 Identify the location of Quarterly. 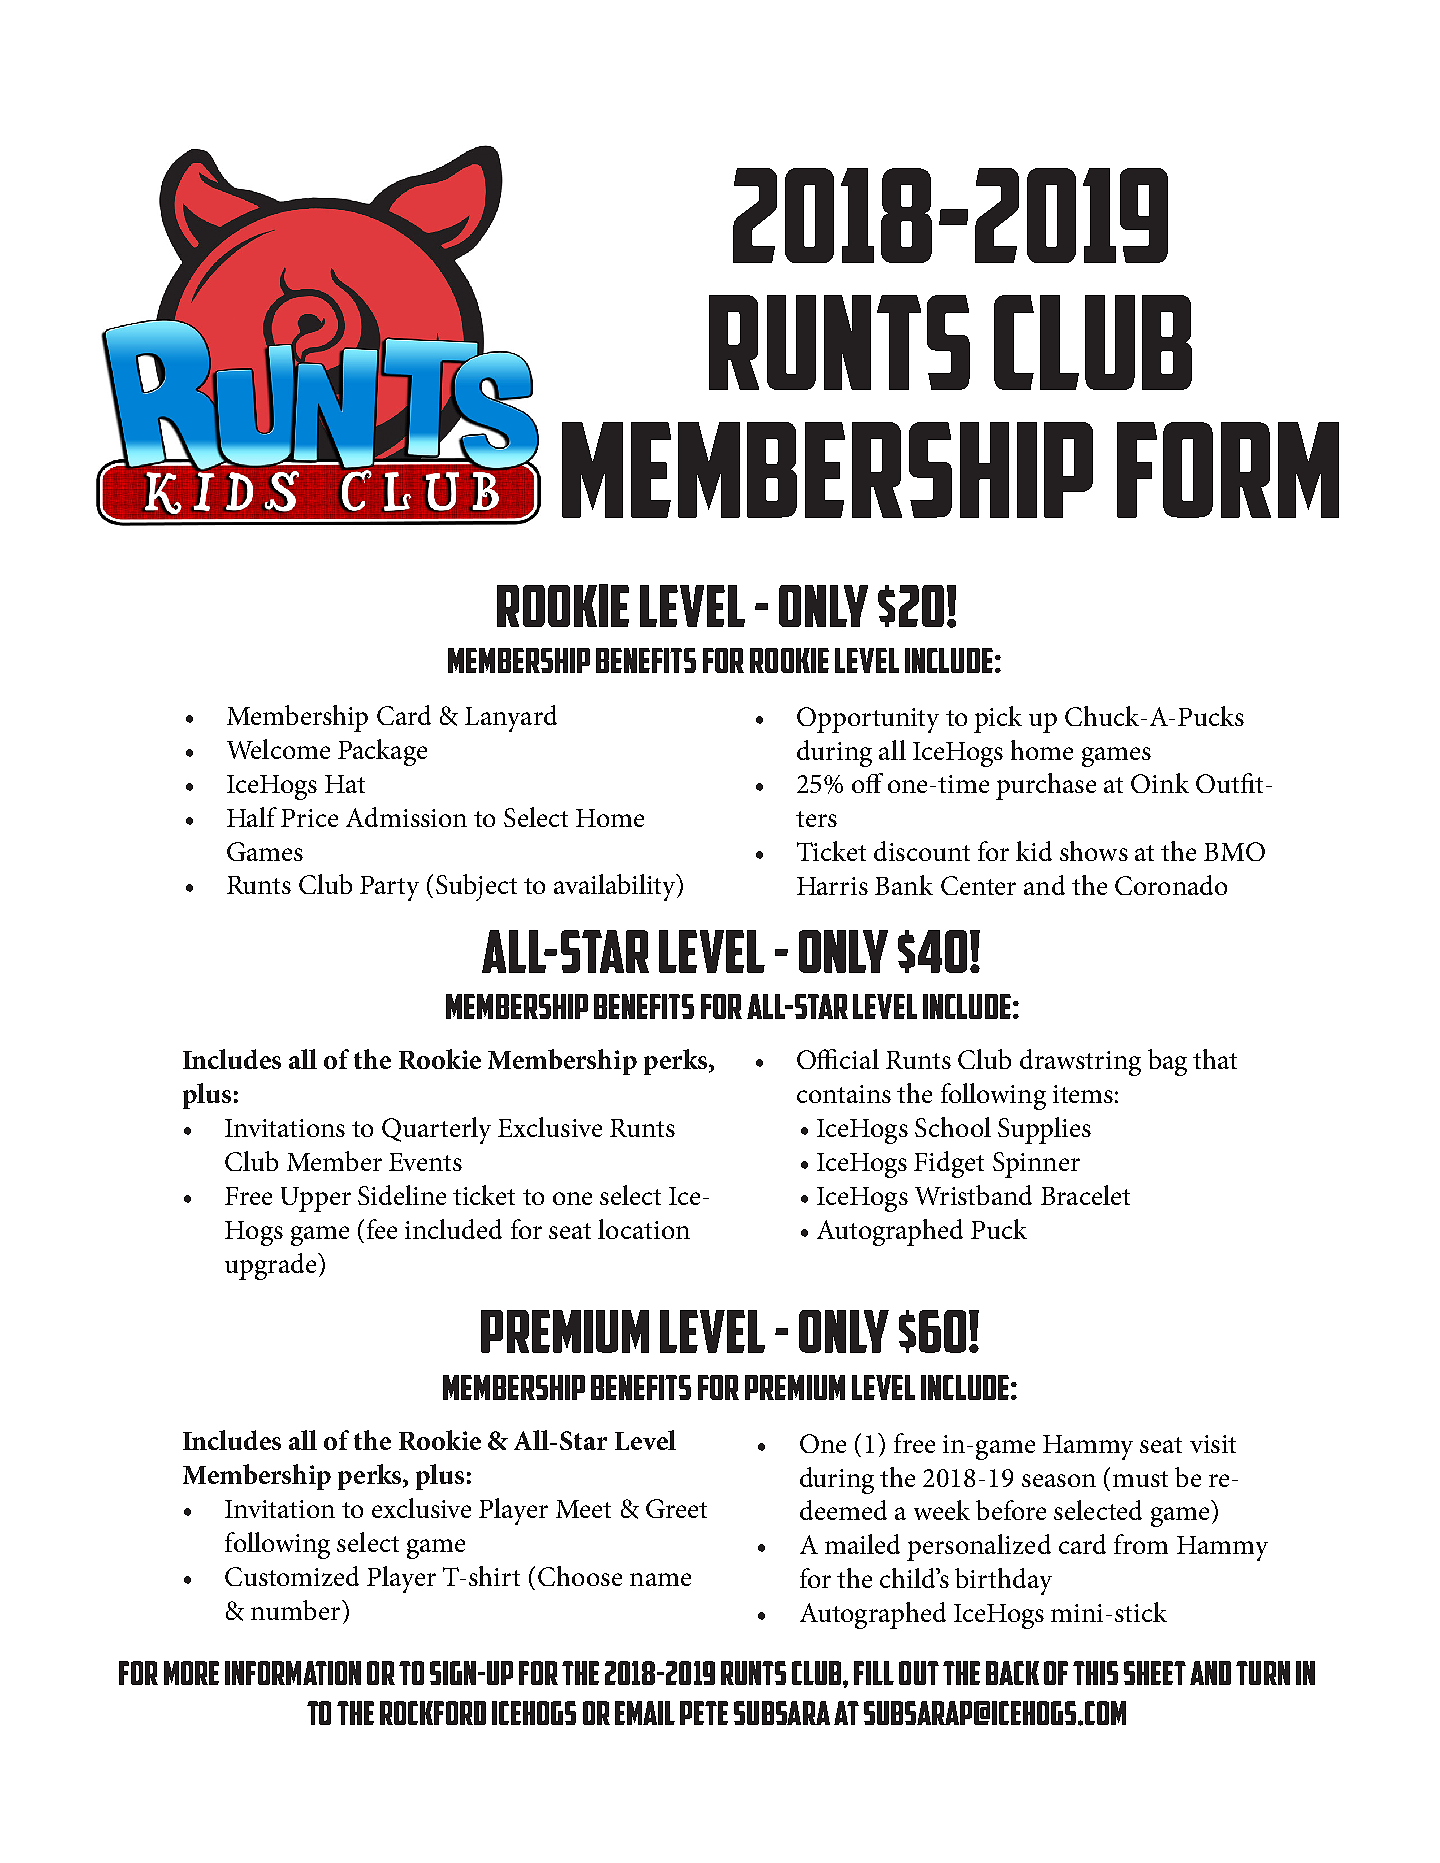
(436, 1130).
